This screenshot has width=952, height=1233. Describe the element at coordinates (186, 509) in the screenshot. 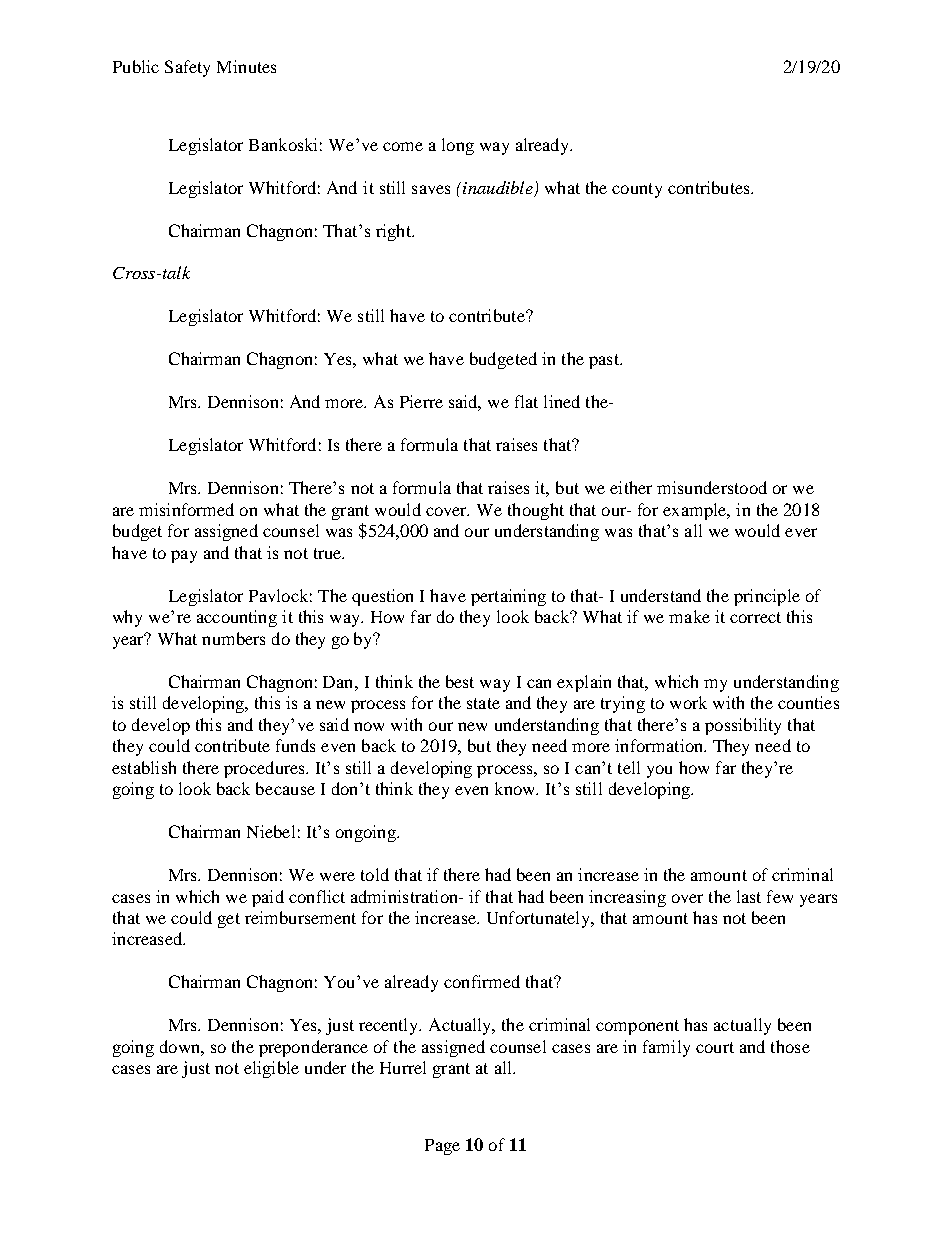

I see `misinformed` at that location.
